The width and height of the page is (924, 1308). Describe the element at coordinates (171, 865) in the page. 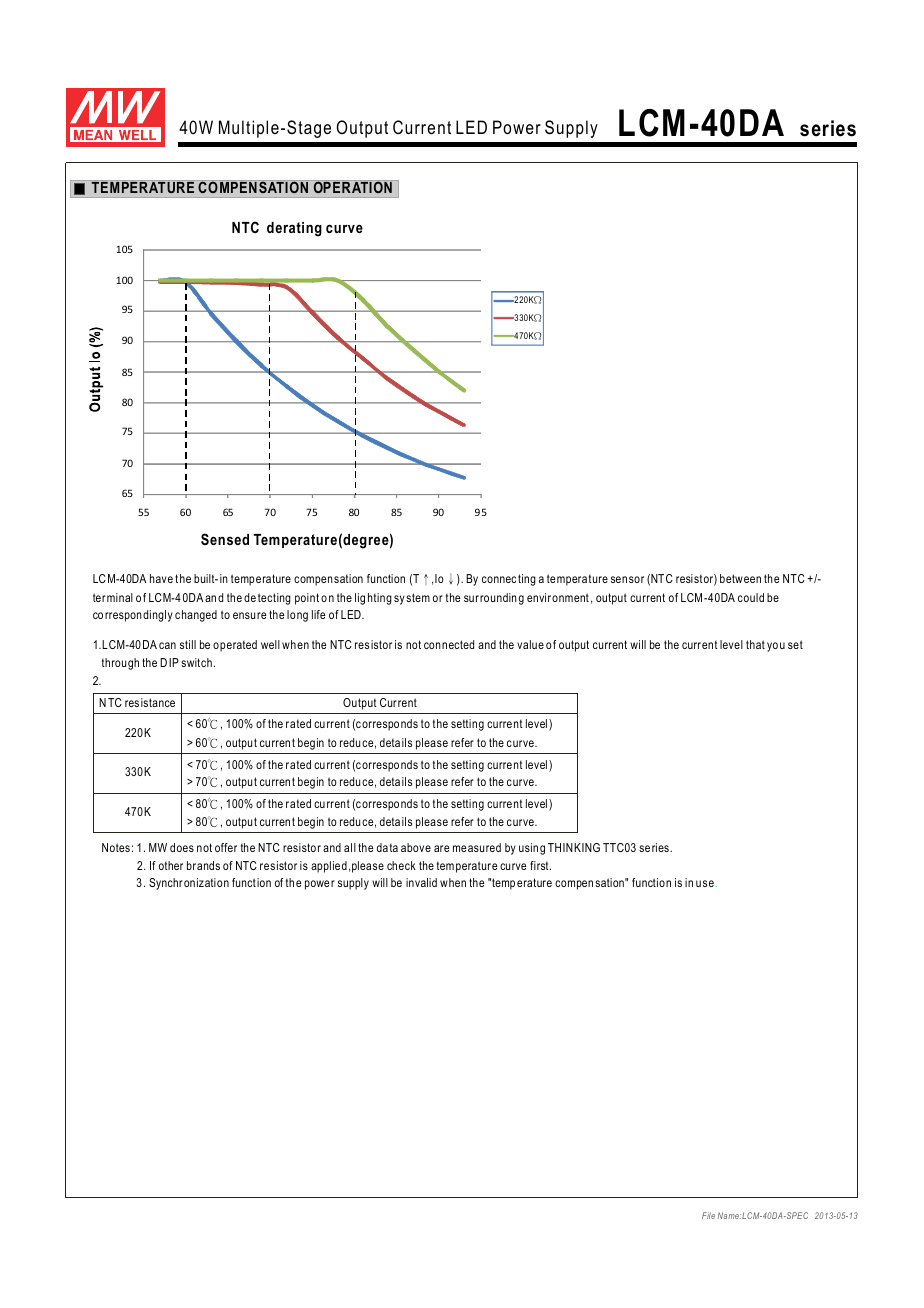

I see `other` at that location.
